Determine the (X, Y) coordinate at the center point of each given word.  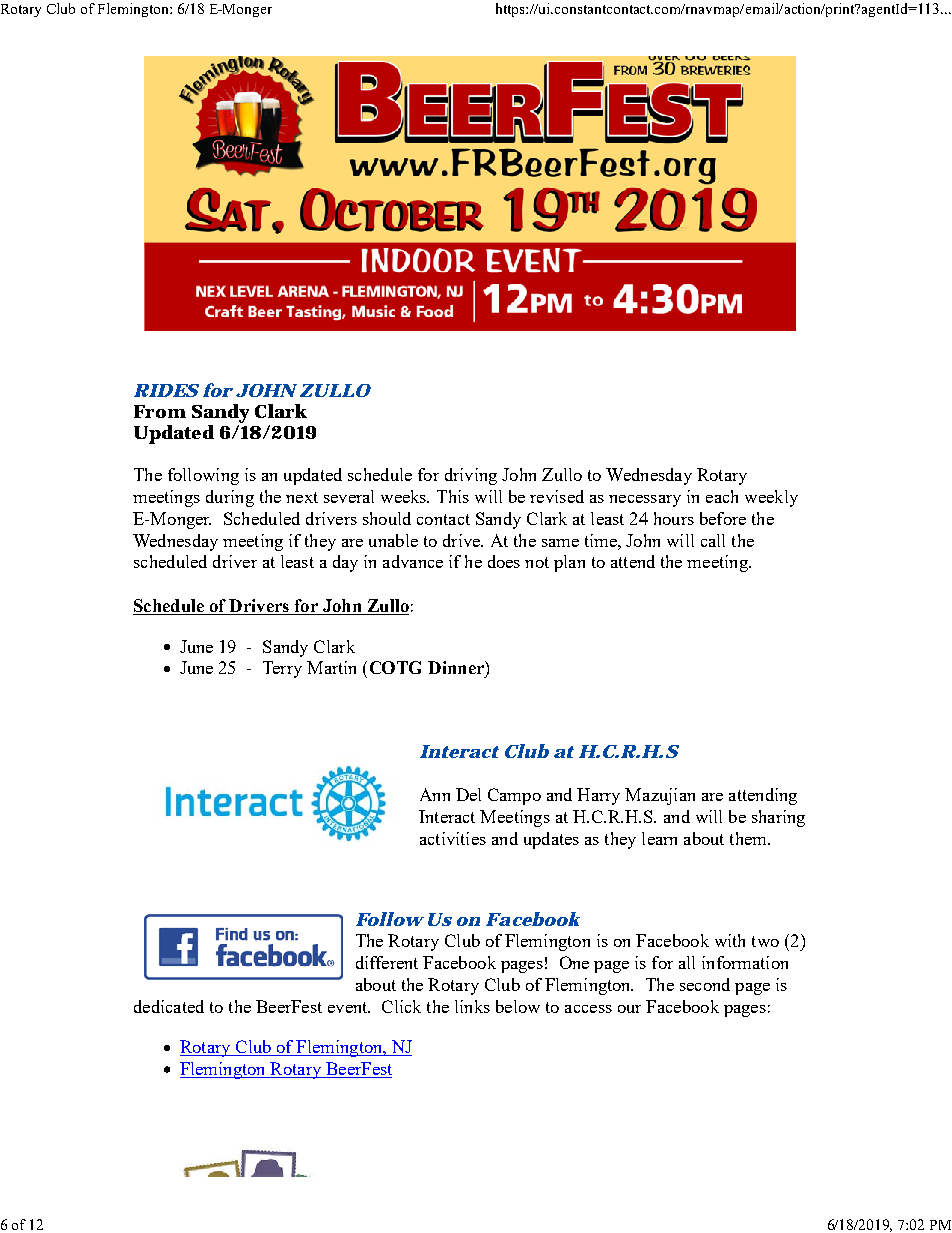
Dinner (457, 667)
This (453, 496)
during (230, 498)
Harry (598, 796)
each (722, 496)
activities (453, 838)
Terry (282, 669)
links (472, 1006)
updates (551, 840)
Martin (331, 667)
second (705, 984)
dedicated (169, 1006)
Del (468, 794)
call (713, 540)
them (749, 838)
